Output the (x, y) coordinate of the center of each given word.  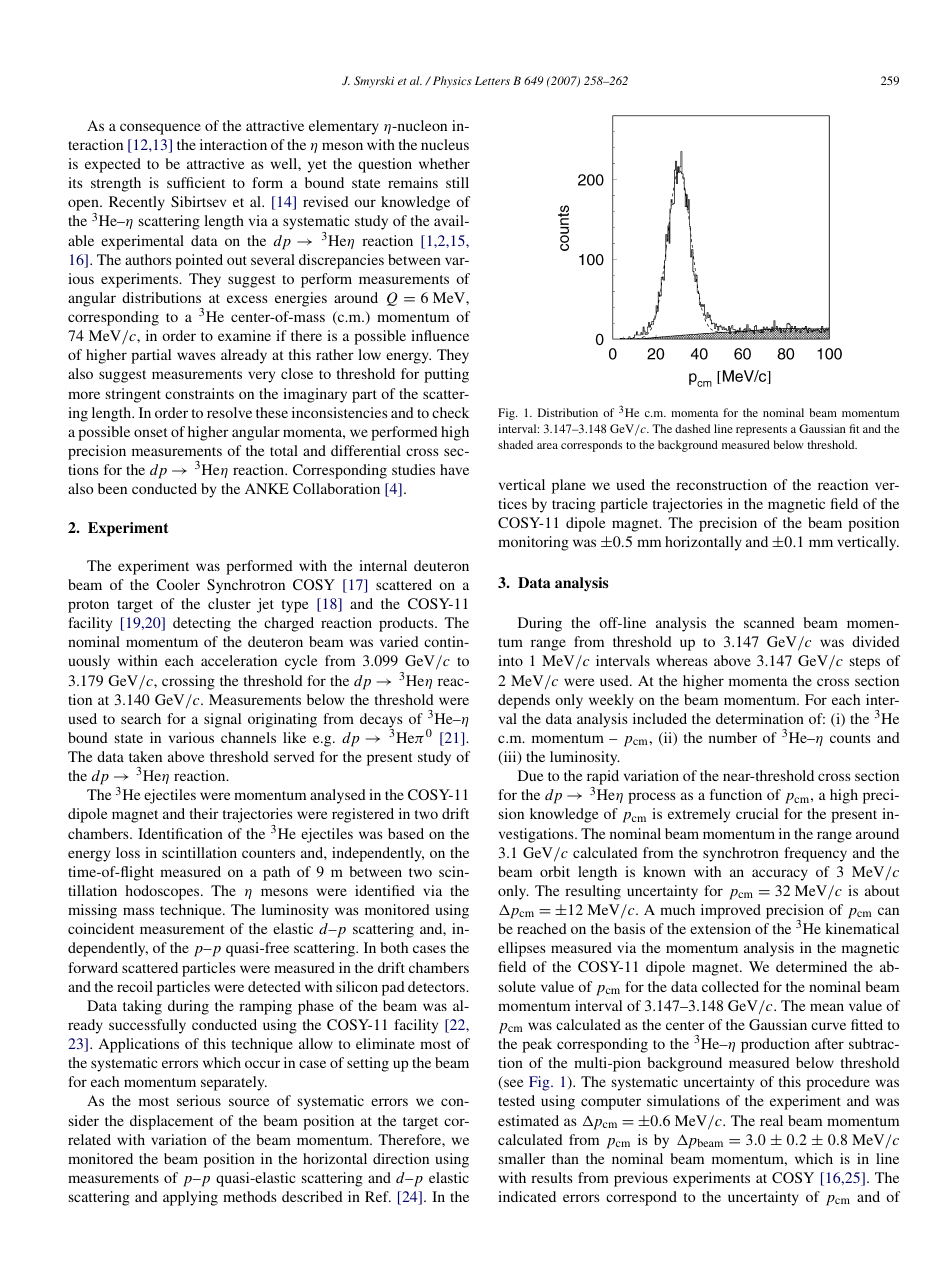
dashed (692, 428)
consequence (160, 129)
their (204, 813)
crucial (757, 813)
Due (531, 775)
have (454, 469)
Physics (451, 82)
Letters (492, 80)
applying (190, 1198)
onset (151, 432)
